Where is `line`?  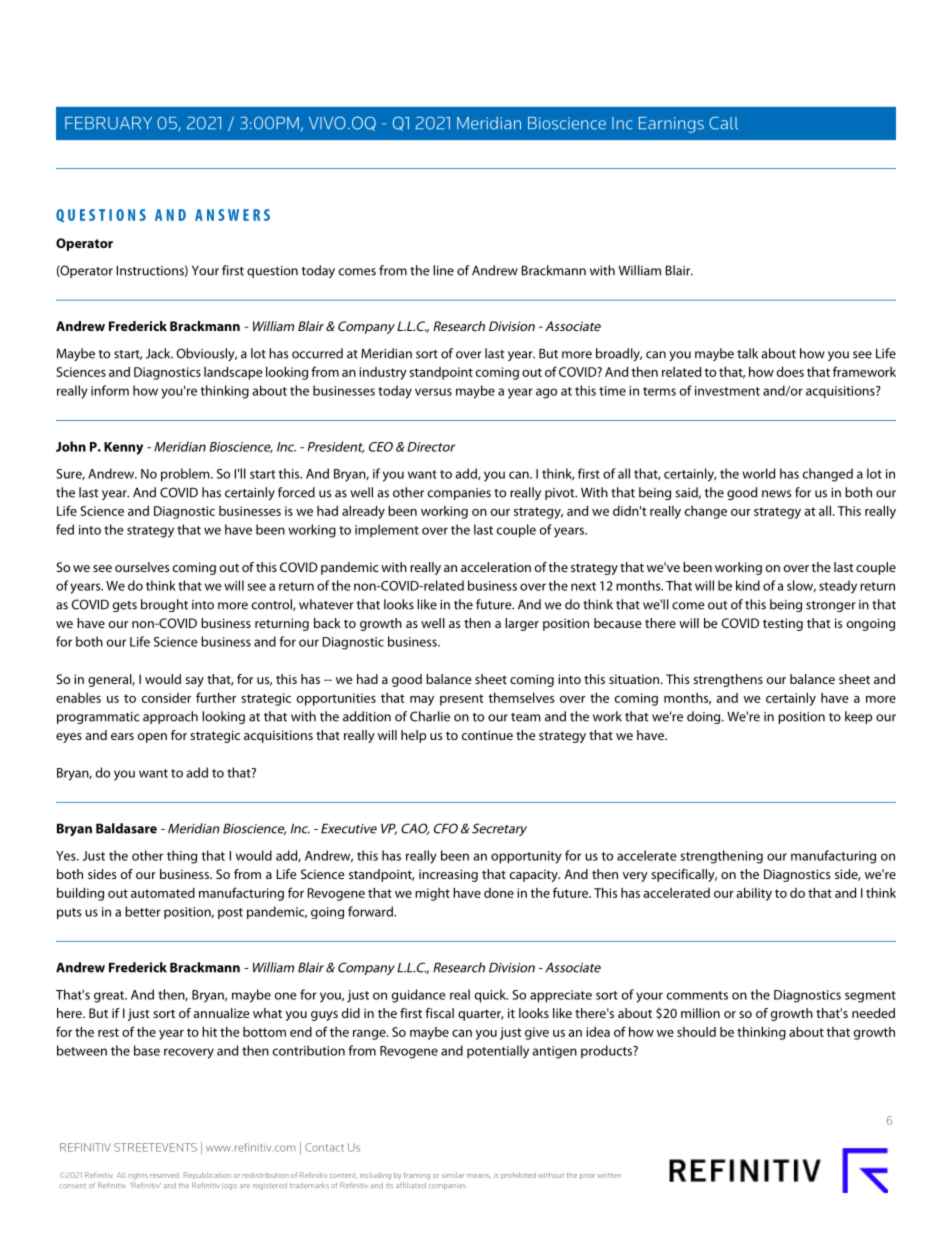
line is located at coordinates (443, 270).
